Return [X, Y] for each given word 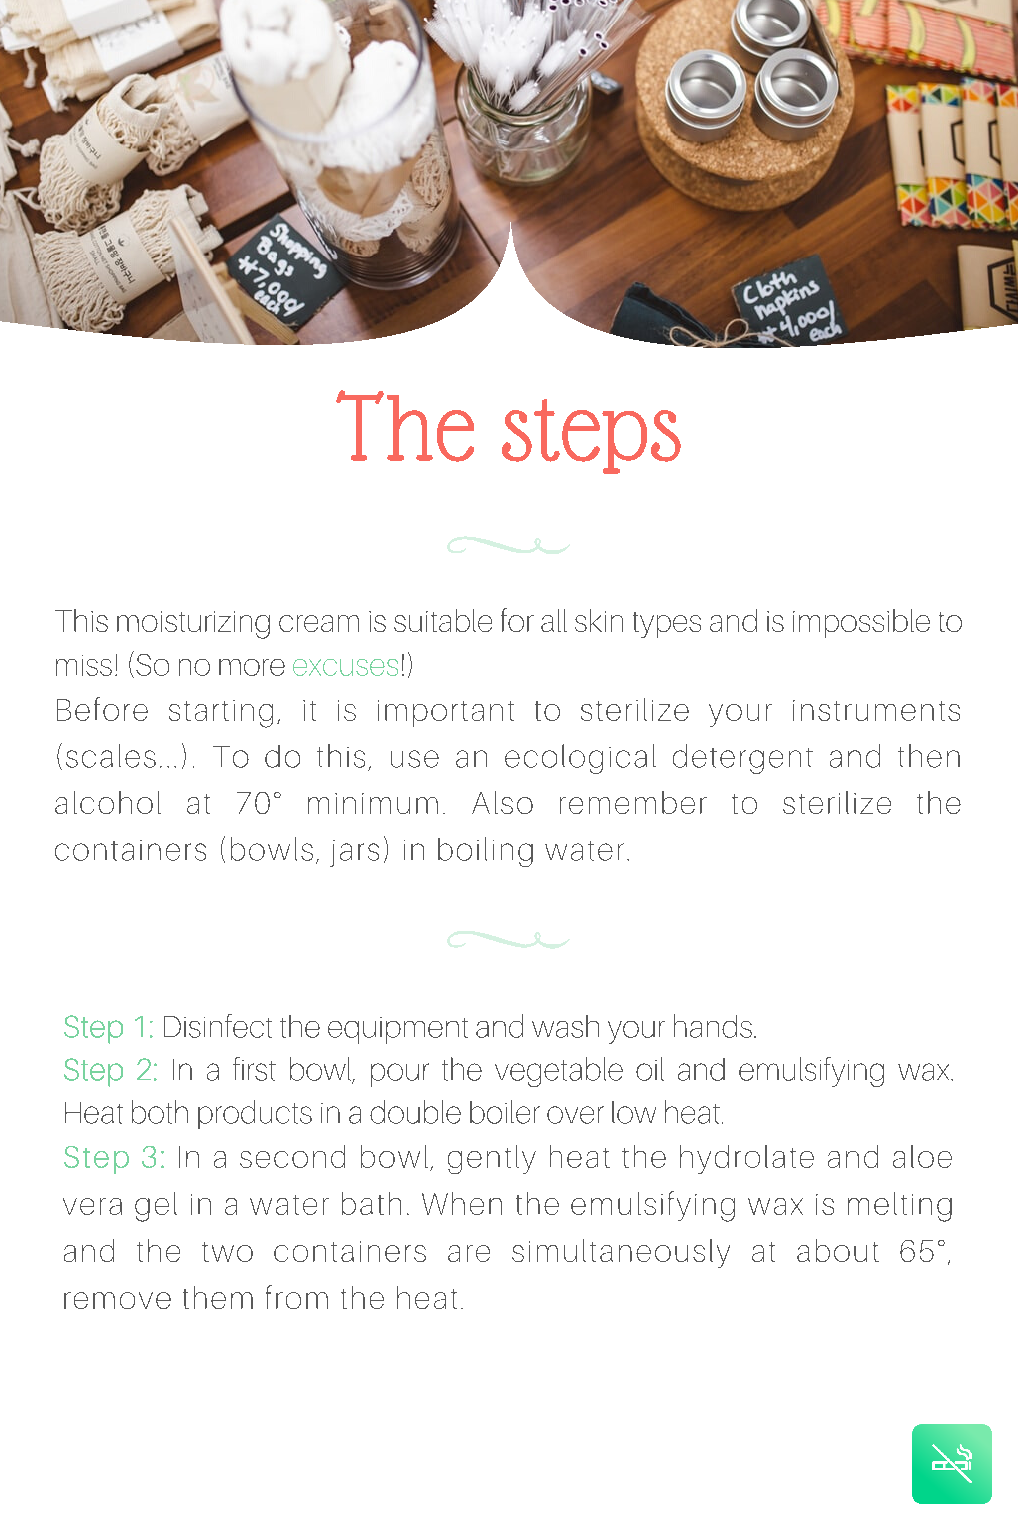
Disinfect [218, 1026]
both [160, 1112]
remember [633, 802]
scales [111, 756]
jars [354, 853]
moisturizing [193, 625]
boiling [485, 852]
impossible [861, 623]
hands [713, 1026]
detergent [743, 759]
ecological [580, 759]
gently [492, 1159]
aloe [922, 1156]
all [554, 620]
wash [565, 1026]
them [218, 1297]
